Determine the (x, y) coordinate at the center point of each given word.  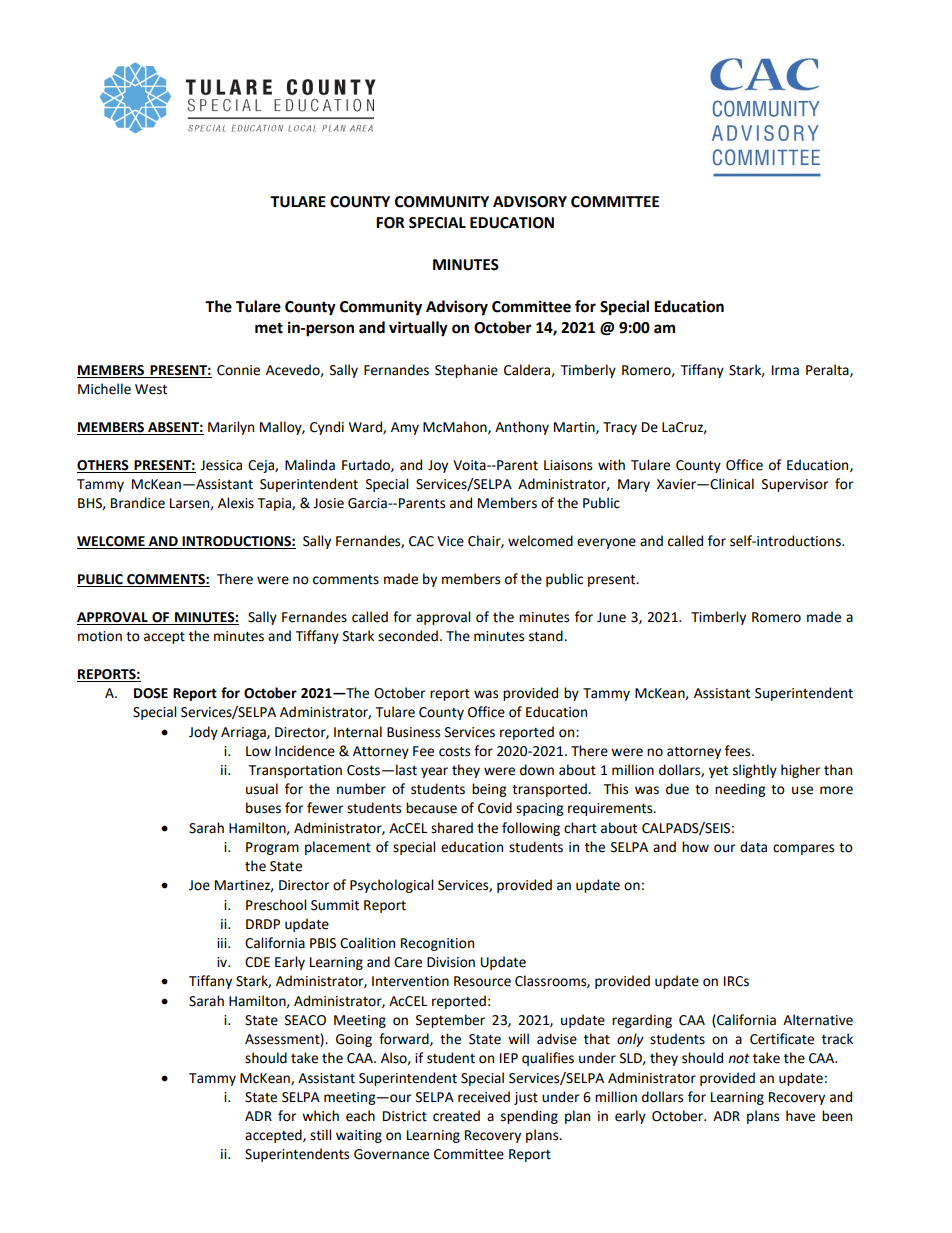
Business (413, 732)
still (320, 1135)
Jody (203, 733)
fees (739, 751)
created (456, 1116)
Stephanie (466, 371)
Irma (785, 370)
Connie (238, 370)
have (800, 1116)
